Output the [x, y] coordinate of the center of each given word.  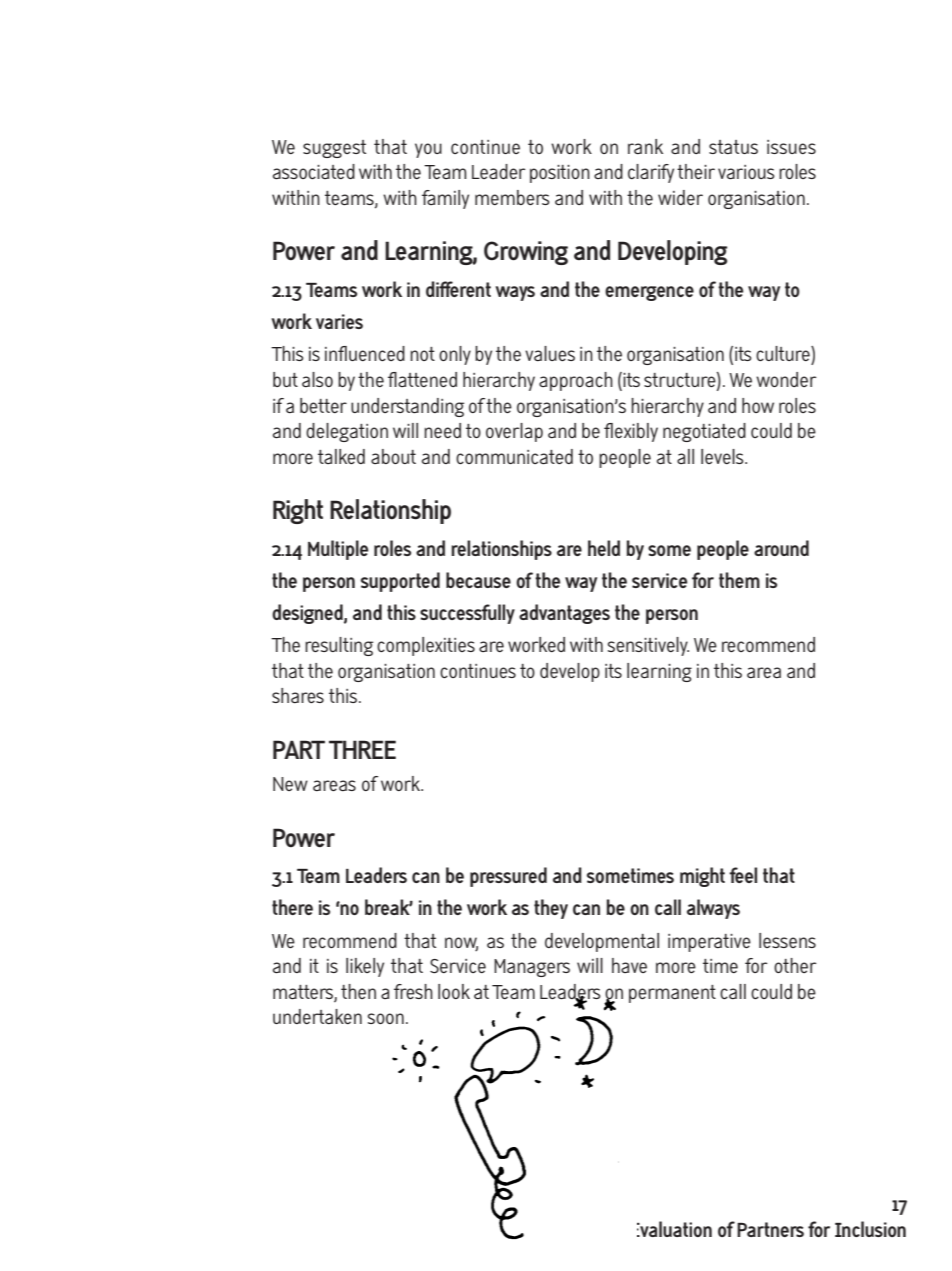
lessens [787, 940]
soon [385, 1018]
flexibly [631, 432]
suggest [334, 149]
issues [791, 147]
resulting [339, 646]
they [551, 909]
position [560, 174]
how [758, 405]
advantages [564, 614]
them [739, 580]
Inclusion [870, 1229]
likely [365, 967]
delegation [347, 432]
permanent [672, 994]
